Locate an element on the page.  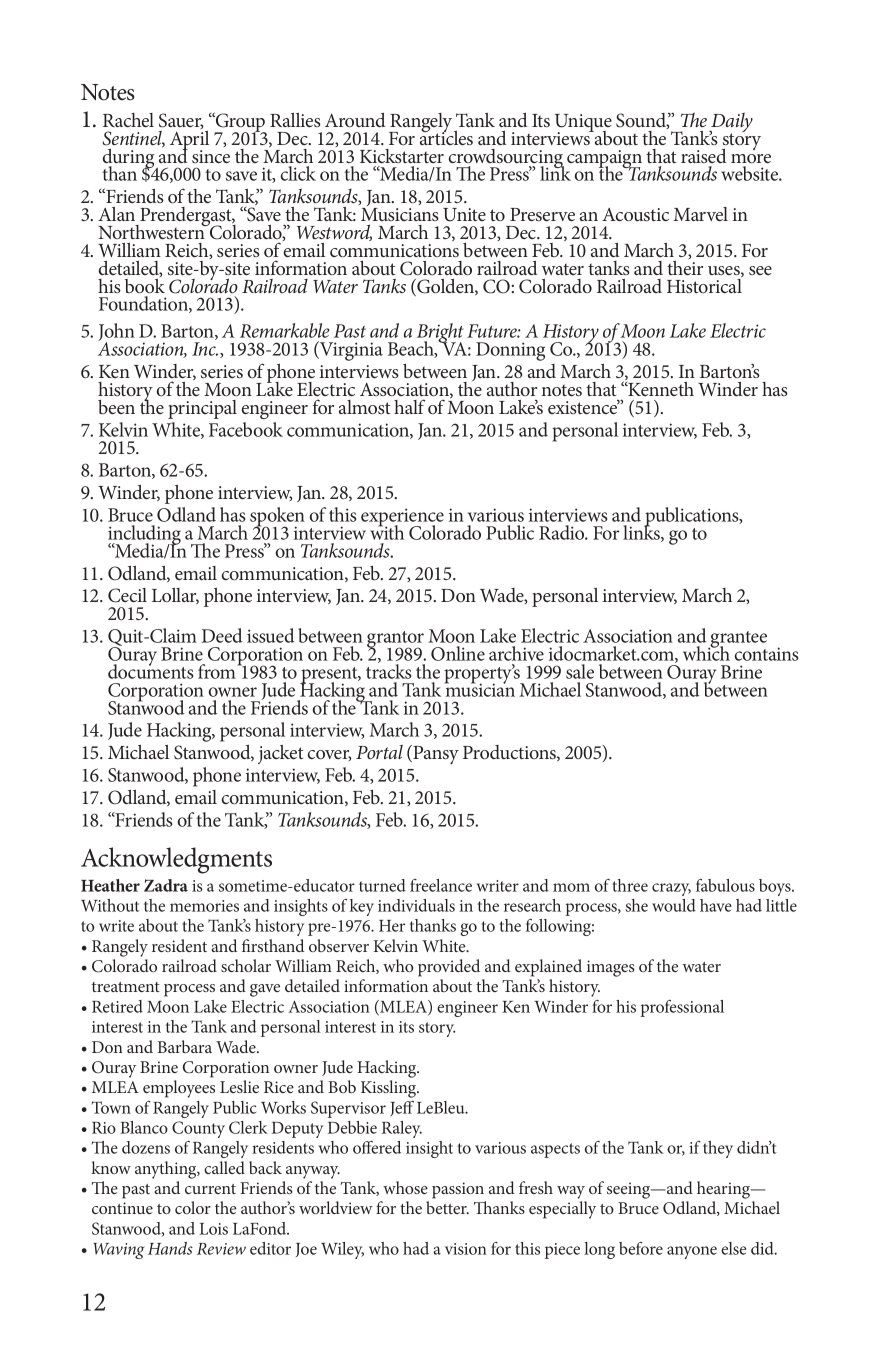
better is located at coordinates (447, 1207).
